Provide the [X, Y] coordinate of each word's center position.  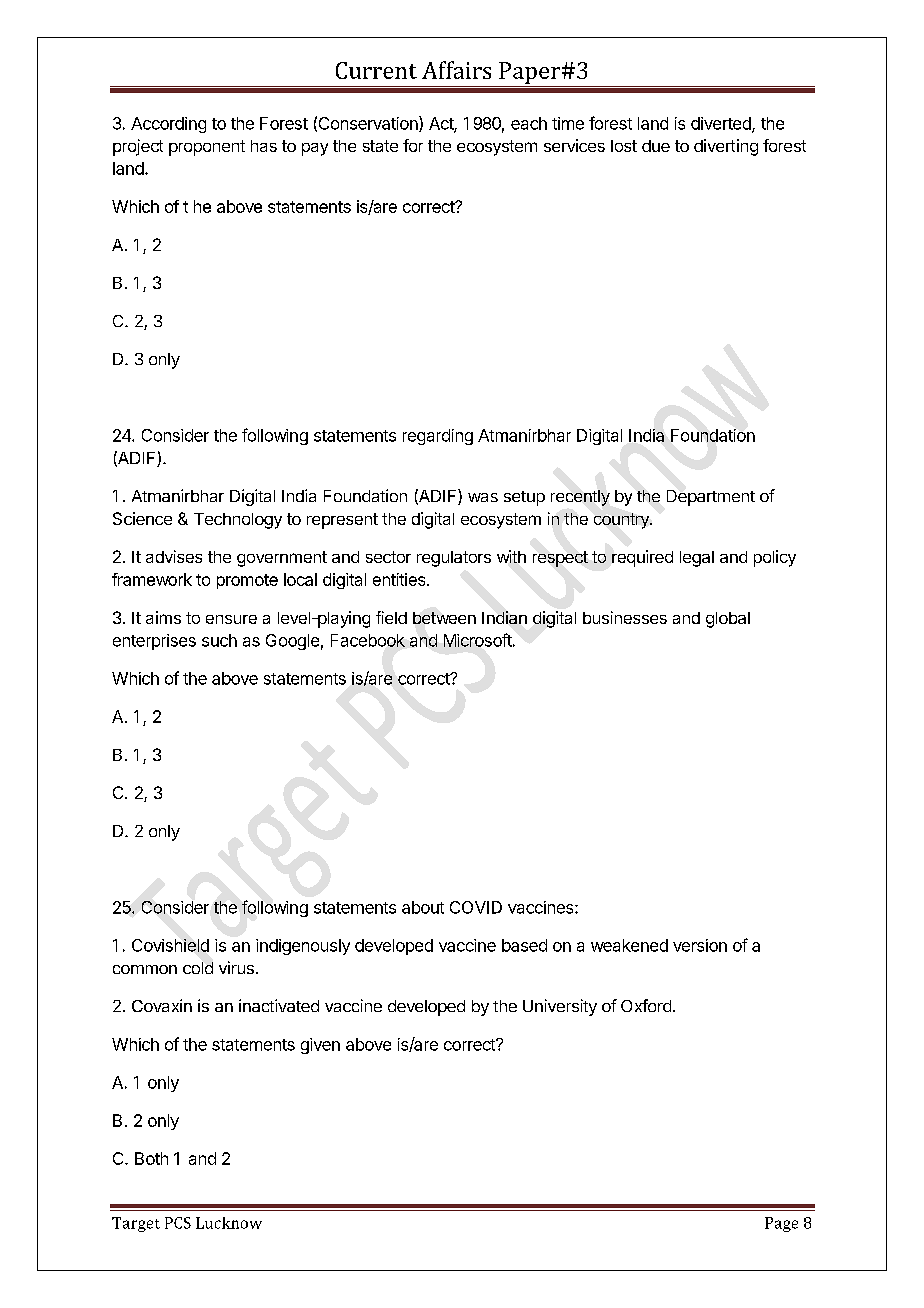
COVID [476, 907]
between [444, 618]
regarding [438, 437]
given [320, 1046]
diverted [722, 124]
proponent [207, 148]
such [219, 640]
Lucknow [229, 1223]
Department [711, 498]
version [700, 945]
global [728, 620]
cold [198, 968]
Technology [238, 521]
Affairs [456, 70]
